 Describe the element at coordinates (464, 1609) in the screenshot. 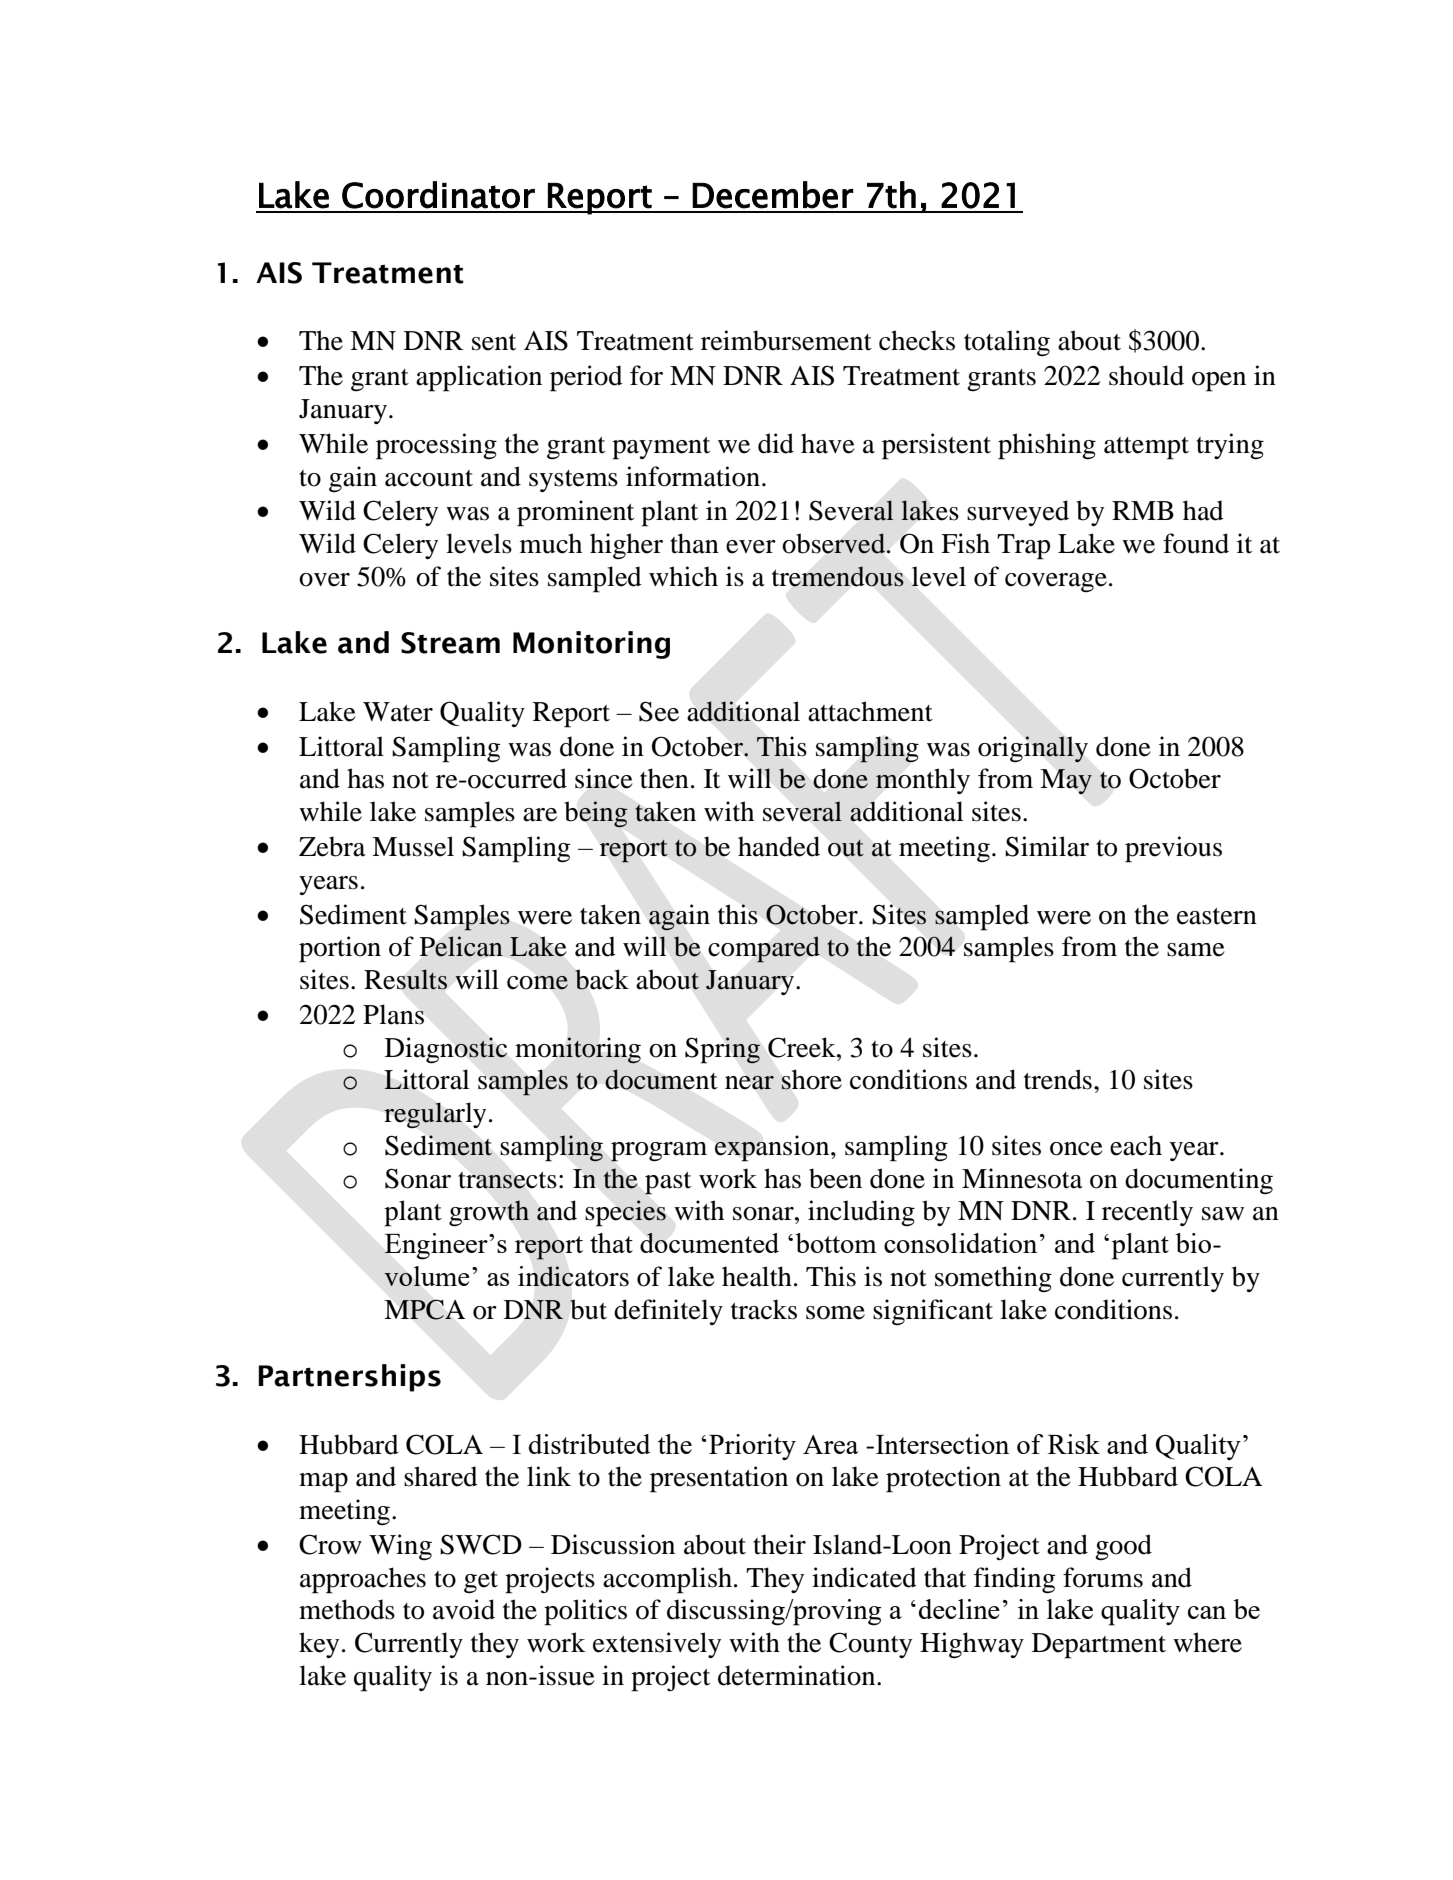

I see `avoid` at that location.
